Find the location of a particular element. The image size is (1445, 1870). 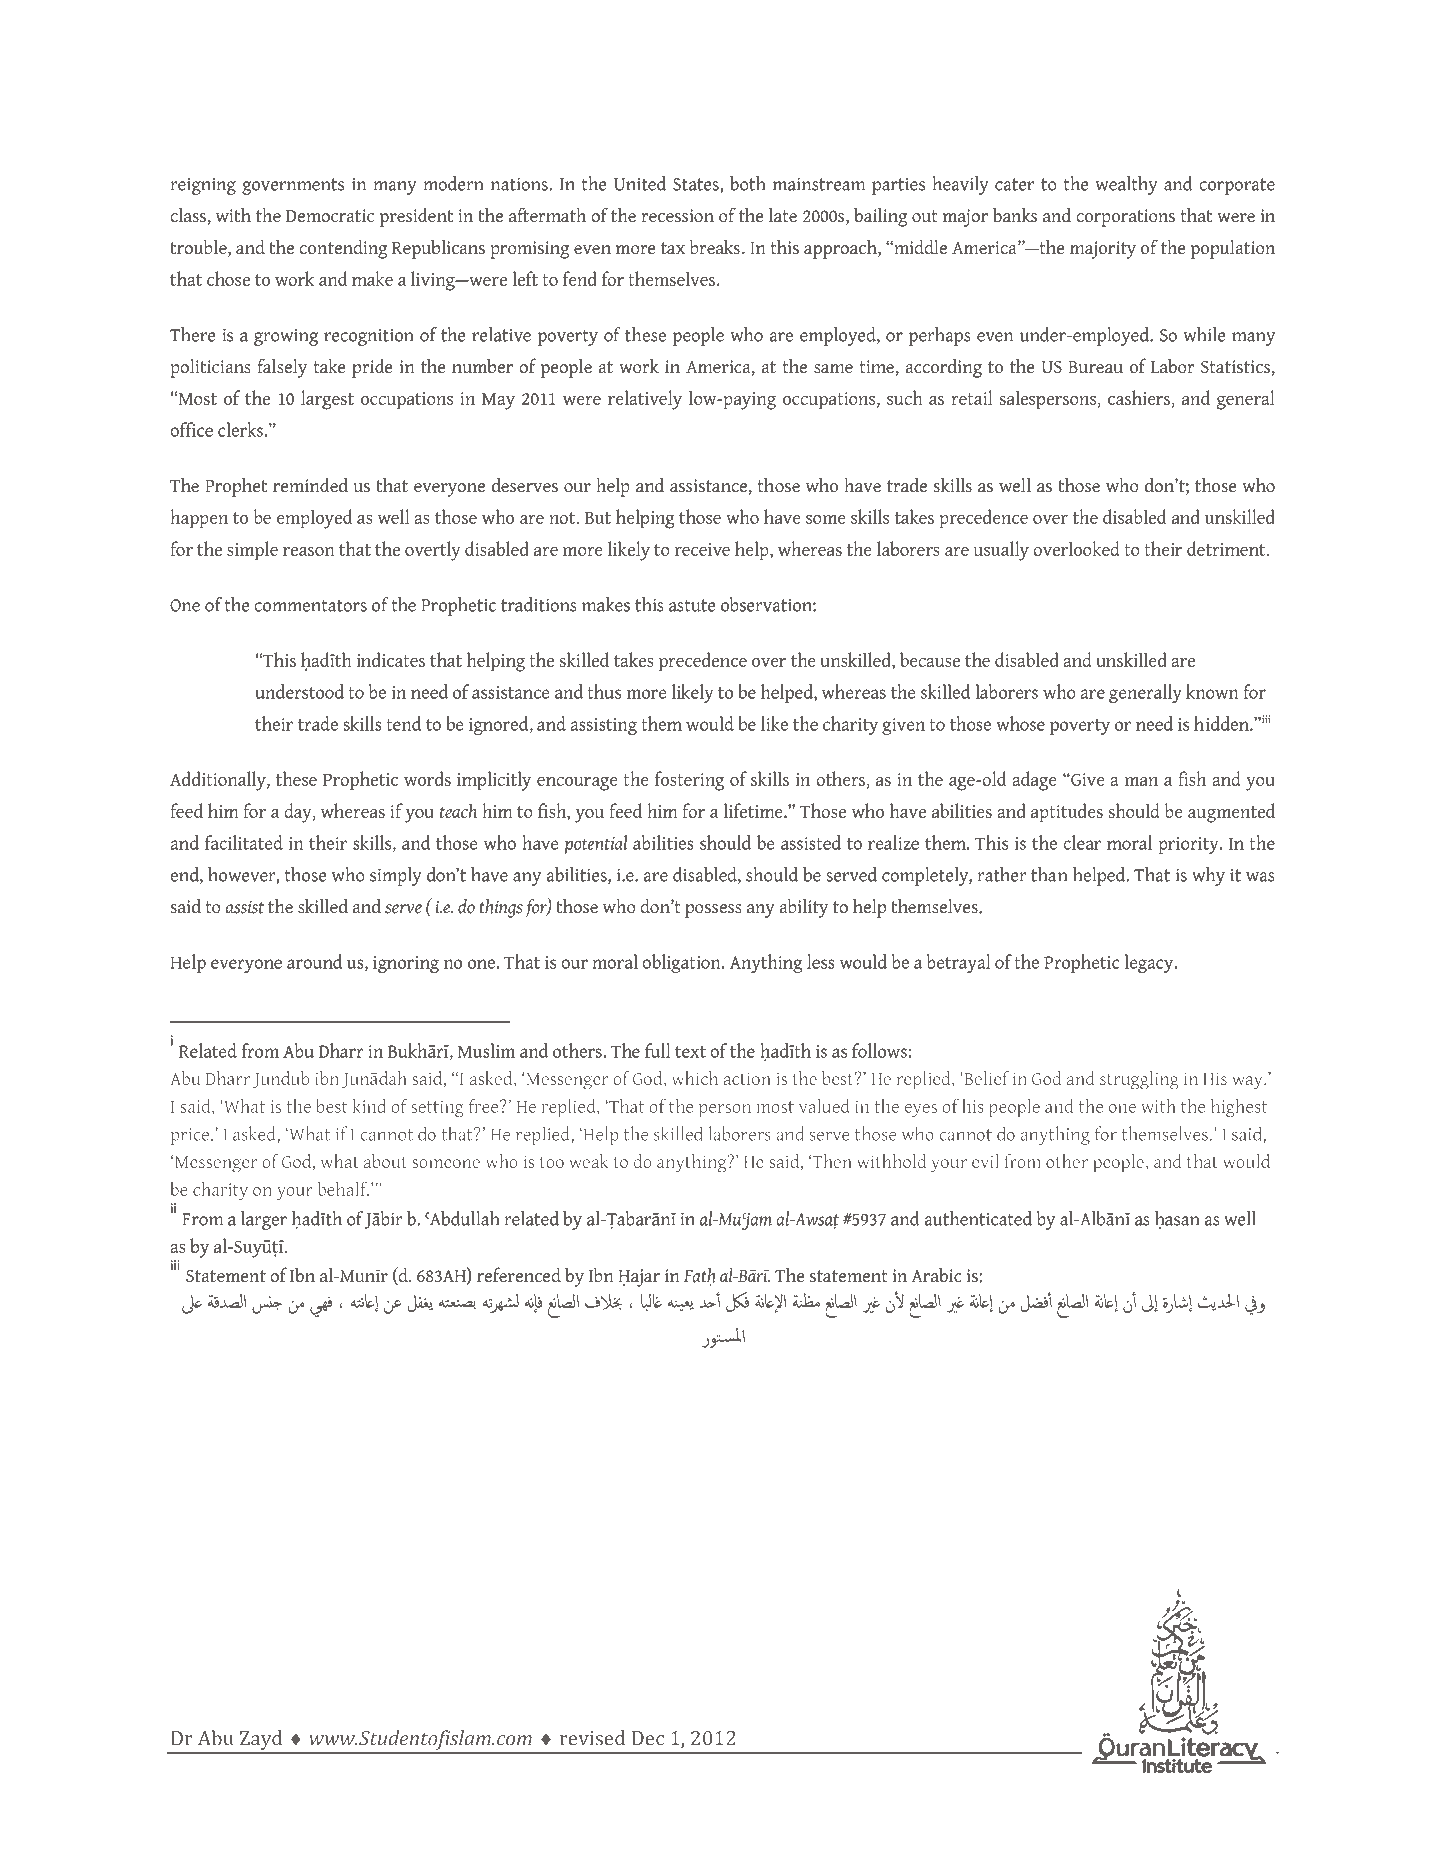

facilitated is located at coordinates (244, 842).
